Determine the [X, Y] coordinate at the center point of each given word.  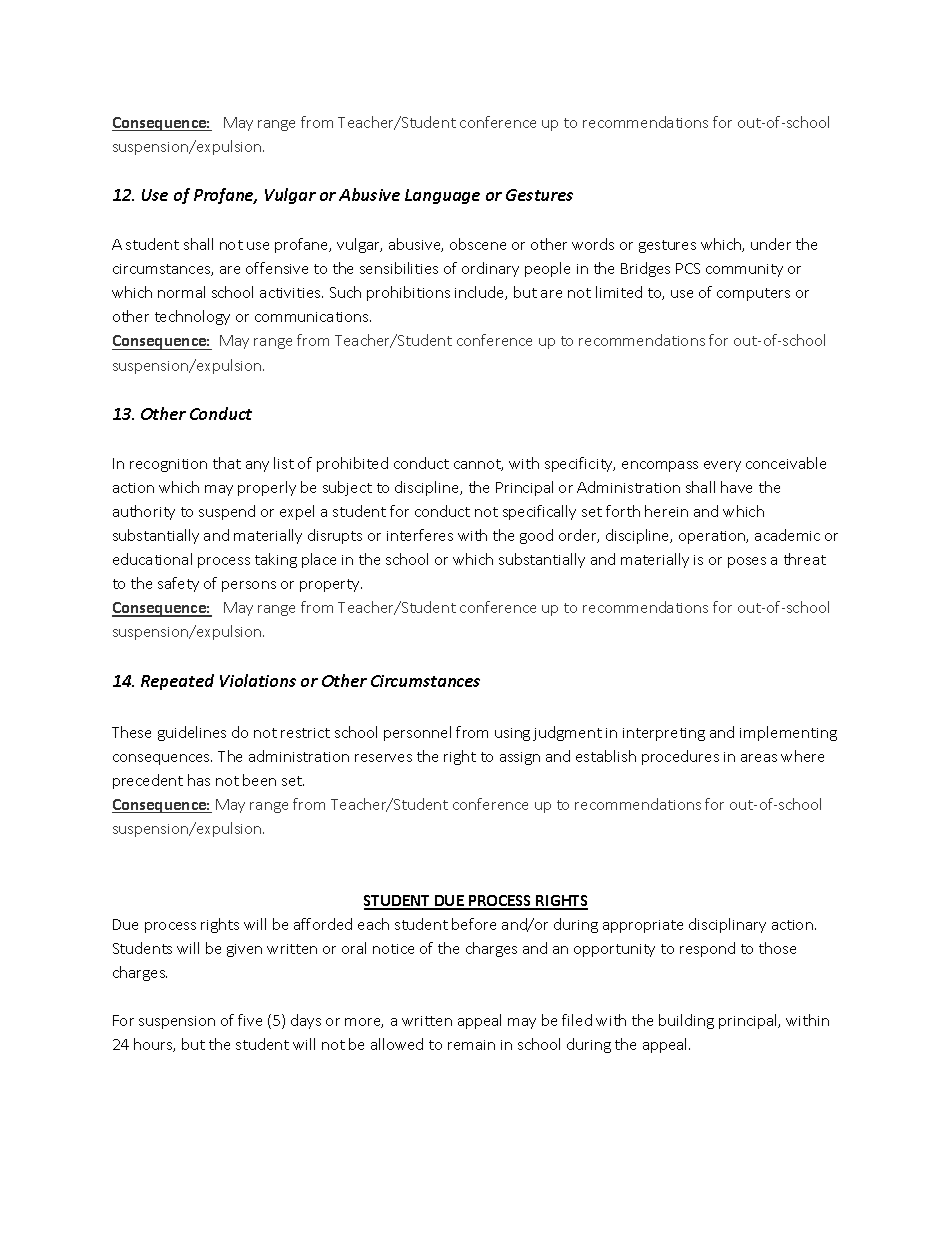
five [250, 1020]
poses [747, 562]
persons [249, 586]
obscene [478, 244]
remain [471, 1045]
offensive [277, 268]
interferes [420, 535]
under [771, 244]
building [686, 1021]
